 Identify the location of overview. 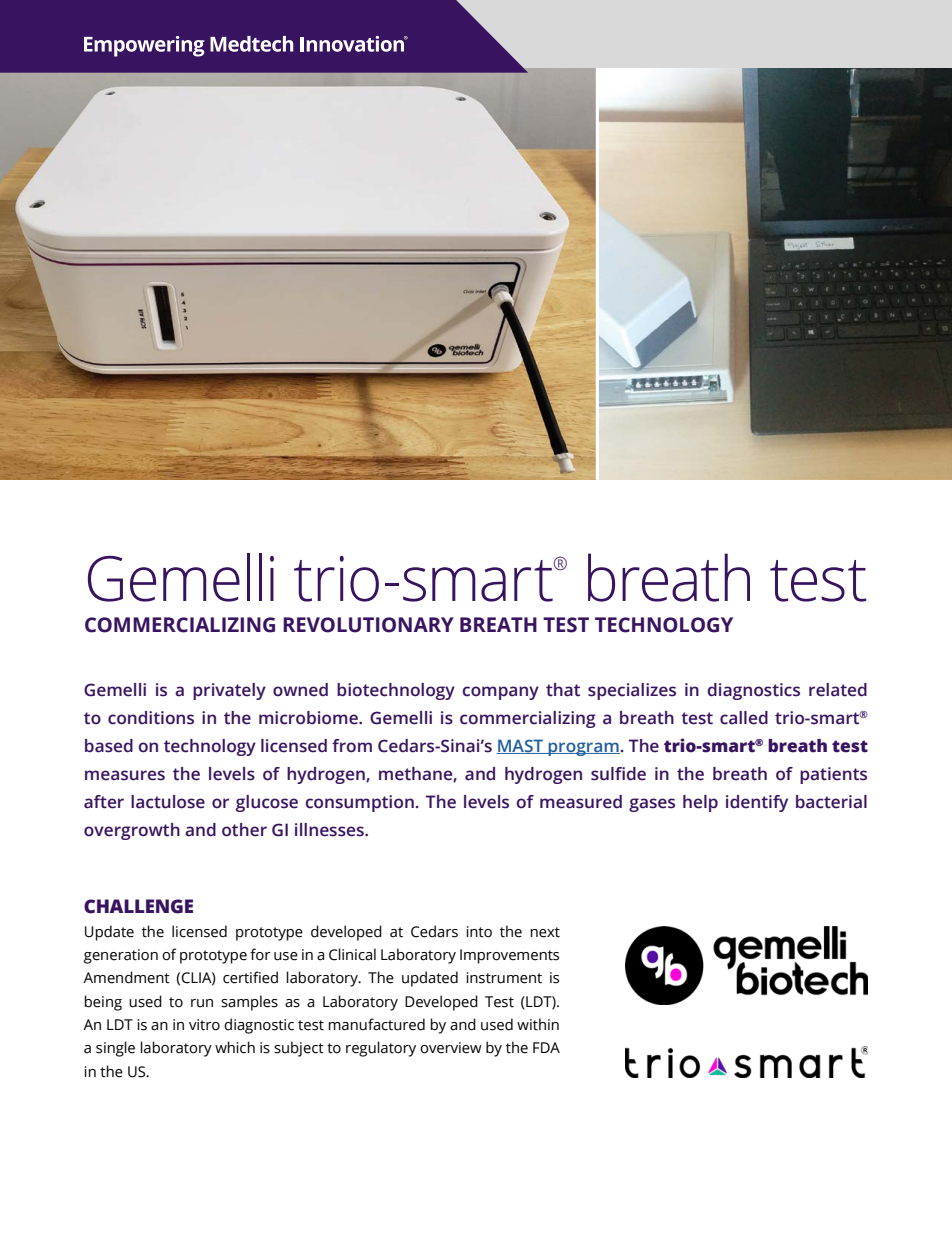
(451, 1048).
